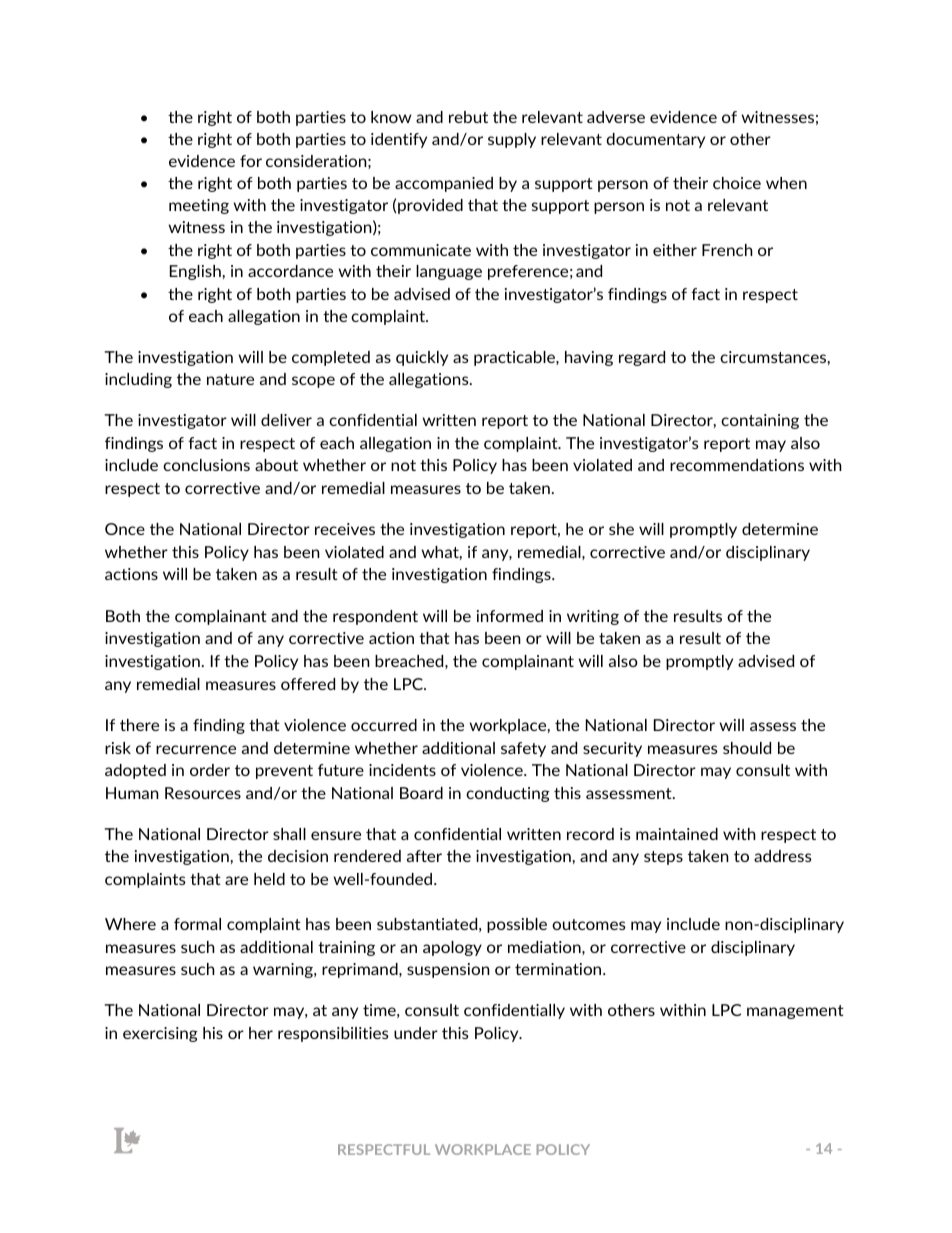  What do you see at coordinates (468, 117) in the screenshot?
I see `rebut` at bounding box center [468, 117].
